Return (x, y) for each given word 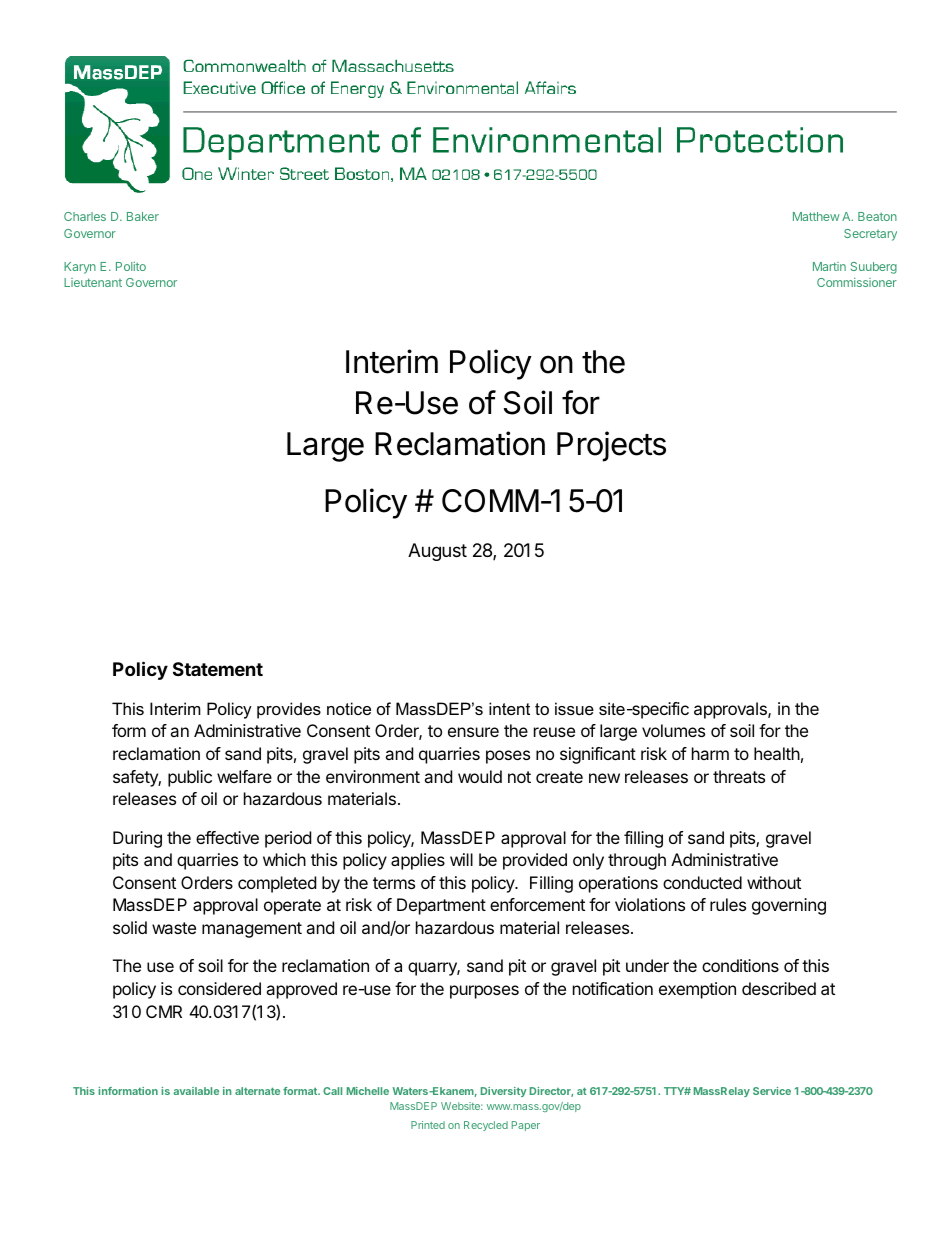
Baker (143, 216)
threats (739, 776)
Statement (218, 669)
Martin (829, 266)
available (196, 1091)
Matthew (816, 216)
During (137, 839)
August (437, 552)
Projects (611, 446)
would (480, 776)
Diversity (504, 1092)
